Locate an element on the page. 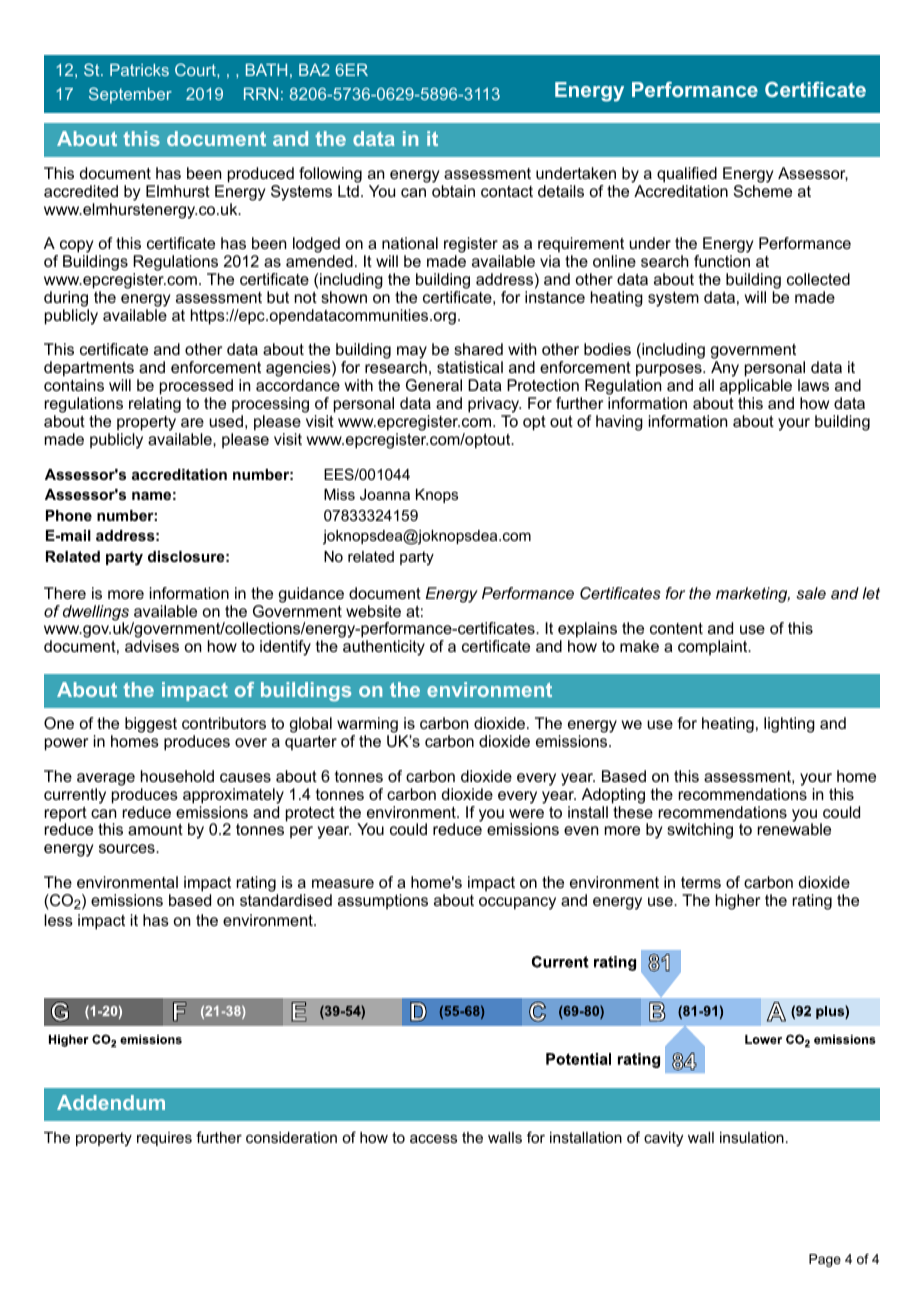 The width and height of the page is (924, 1308). Scheme is located at coordinates (763, 191).
